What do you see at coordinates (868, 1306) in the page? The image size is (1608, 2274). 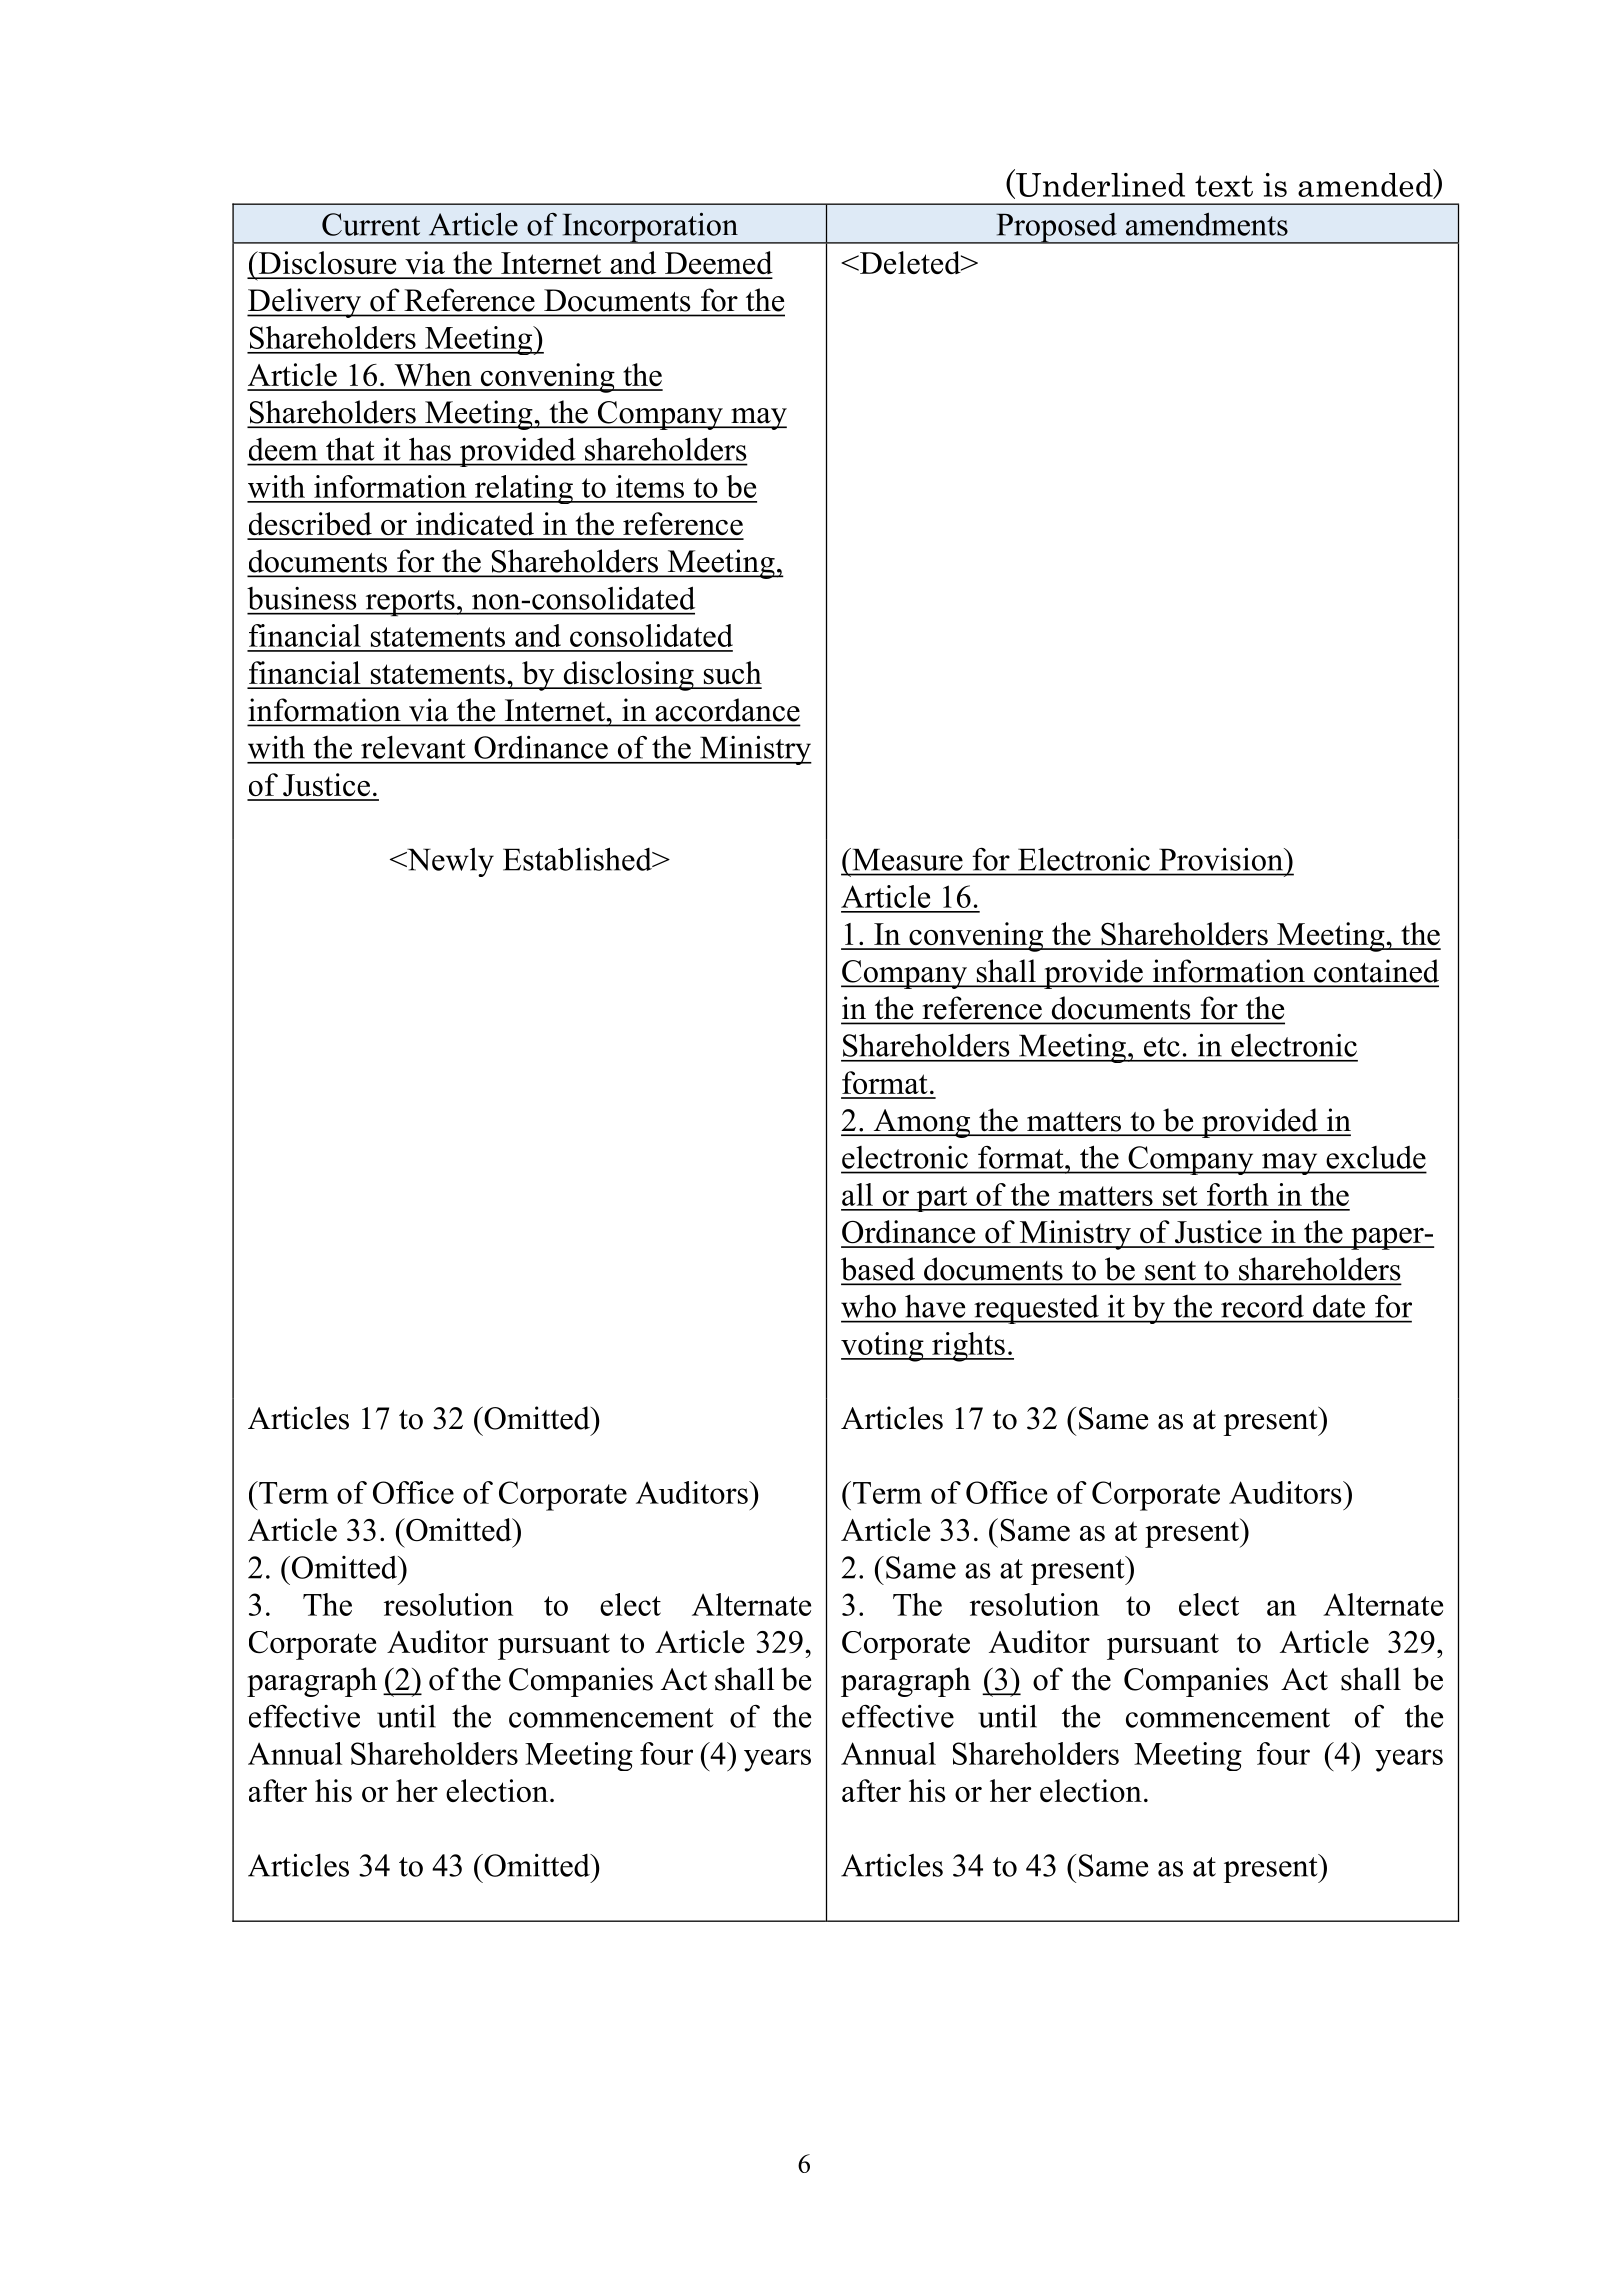 I see `who` at bounding box center [868, 1306].
